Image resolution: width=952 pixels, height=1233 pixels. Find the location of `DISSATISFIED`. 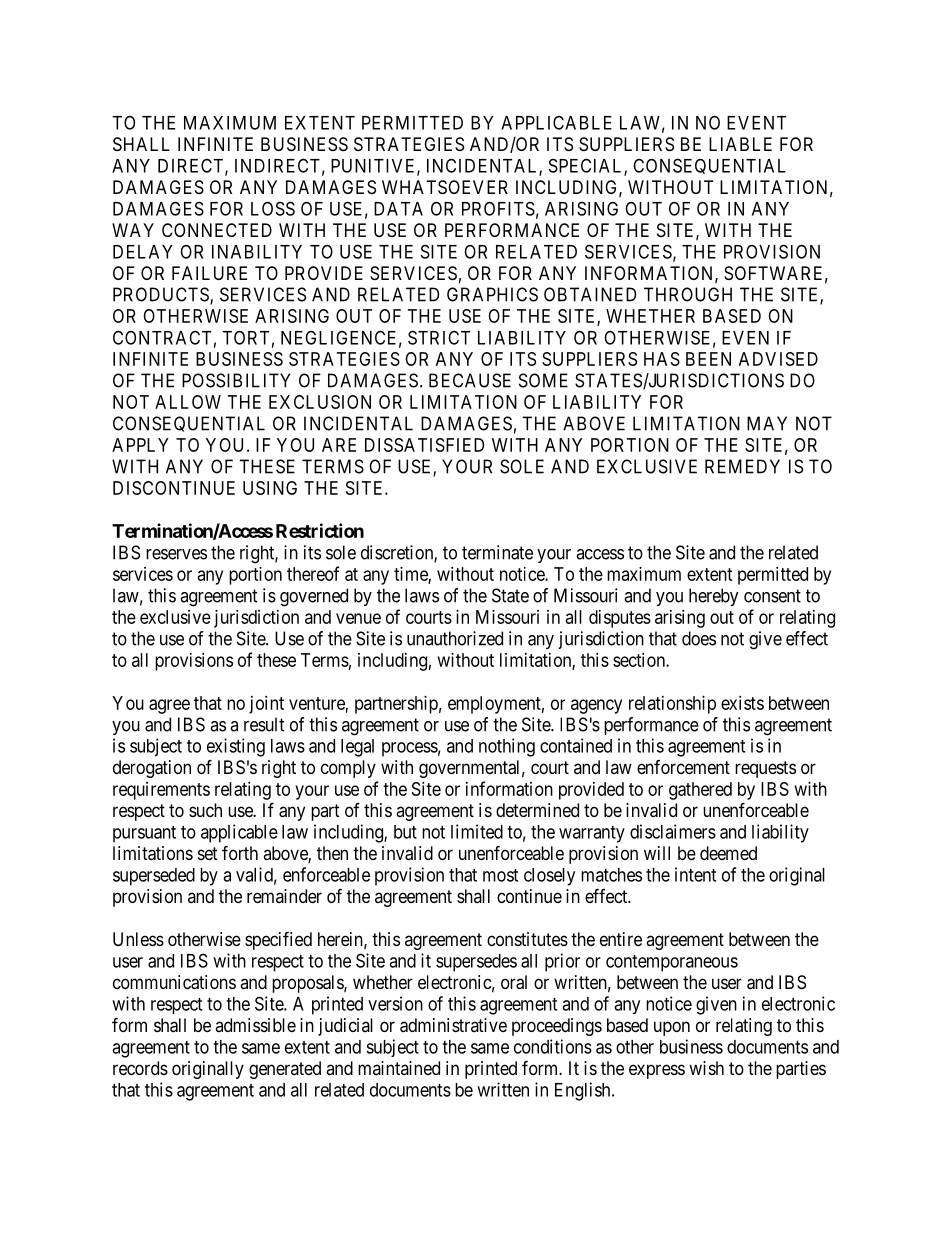

DISSATISFIED is located at coordinates (424, 445).
